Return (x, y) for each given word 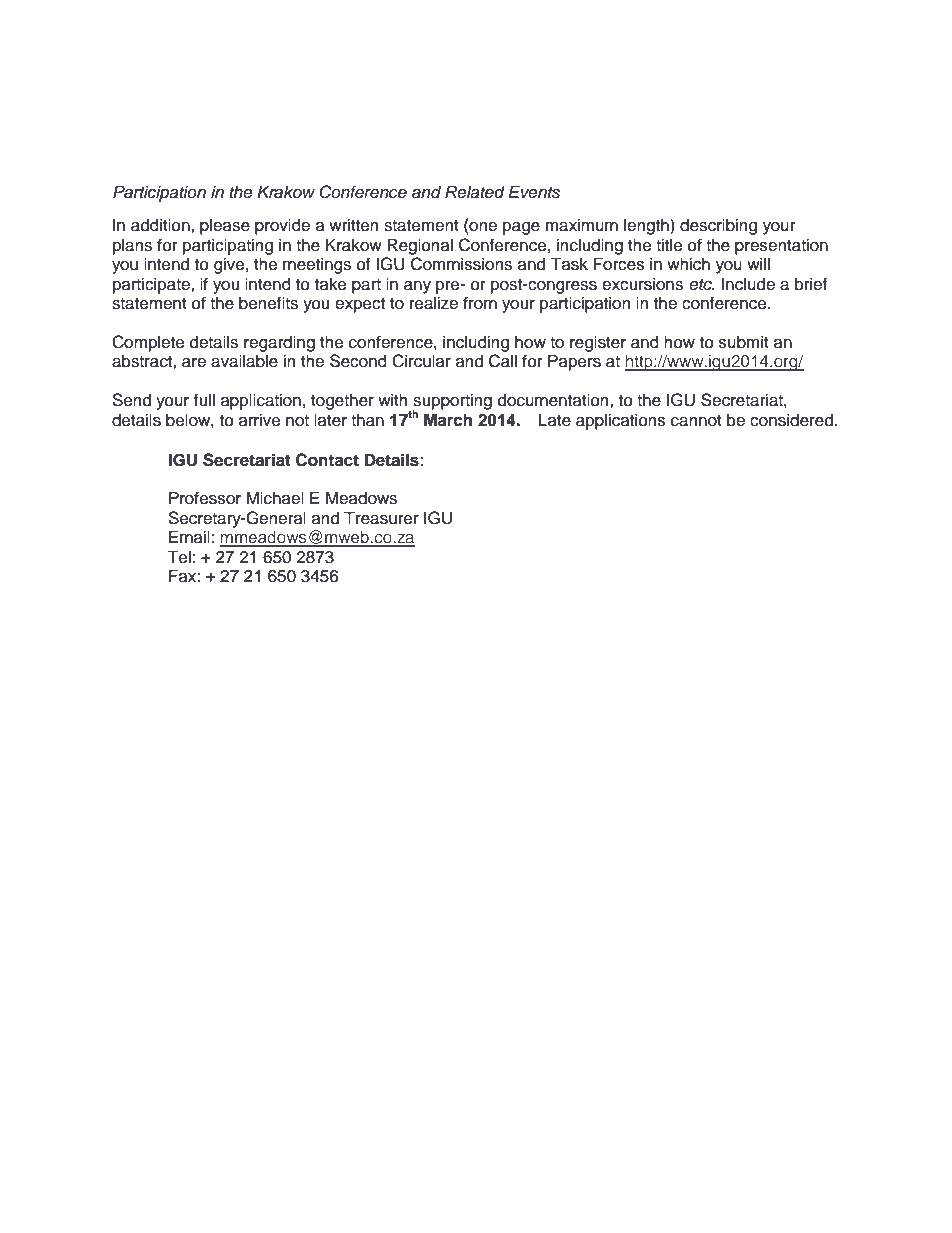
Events (534, 192)
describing (718, 226)
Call (503, 361)
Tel (179, 557)
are (194, 363)
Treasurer (381, 518)
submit (744, 342)
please (225, 226)
